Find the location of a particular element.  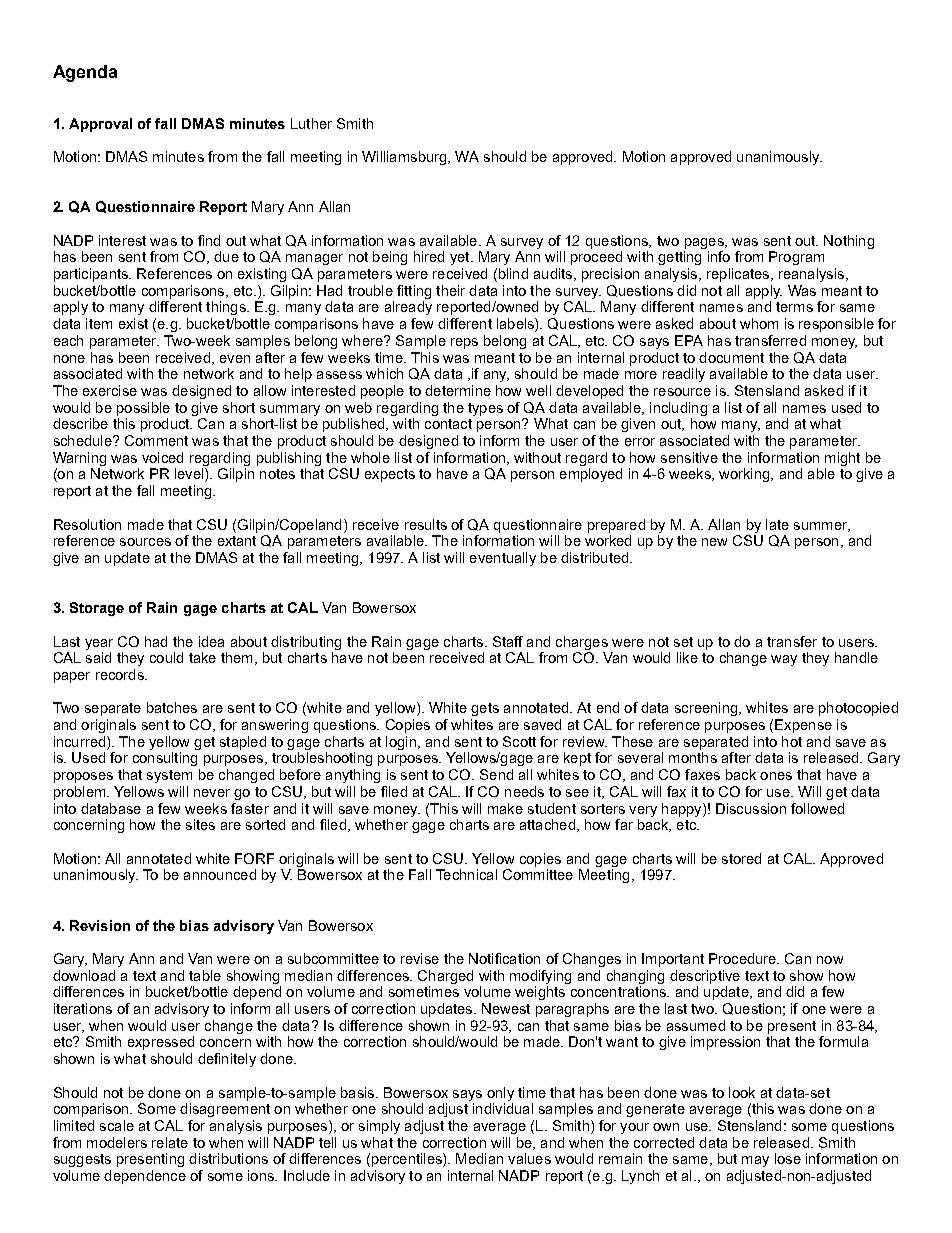

system is located at coordinates (169, 776).
